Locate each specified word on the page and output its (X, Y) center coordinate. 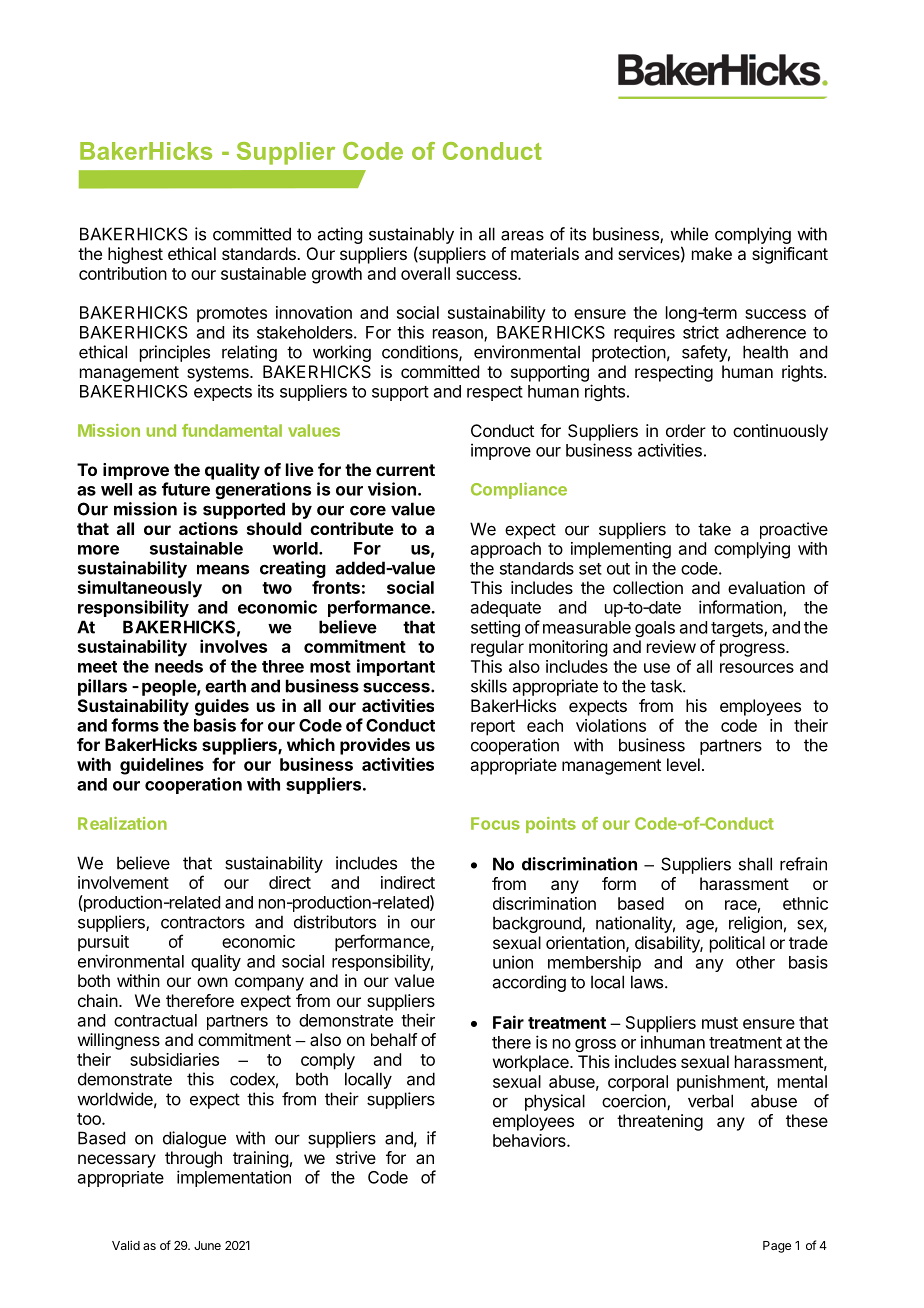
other (755, 962)
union (513, 962)
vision (392, 489)
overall (425, 273)
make (712, 253)
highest (135, 255)
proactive (794, 530)
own (212, 982)
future (186, 489)
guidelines (162, 766)
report (493, 728)
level (683, 764)
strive (356, 1157)
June (207, 1245)
